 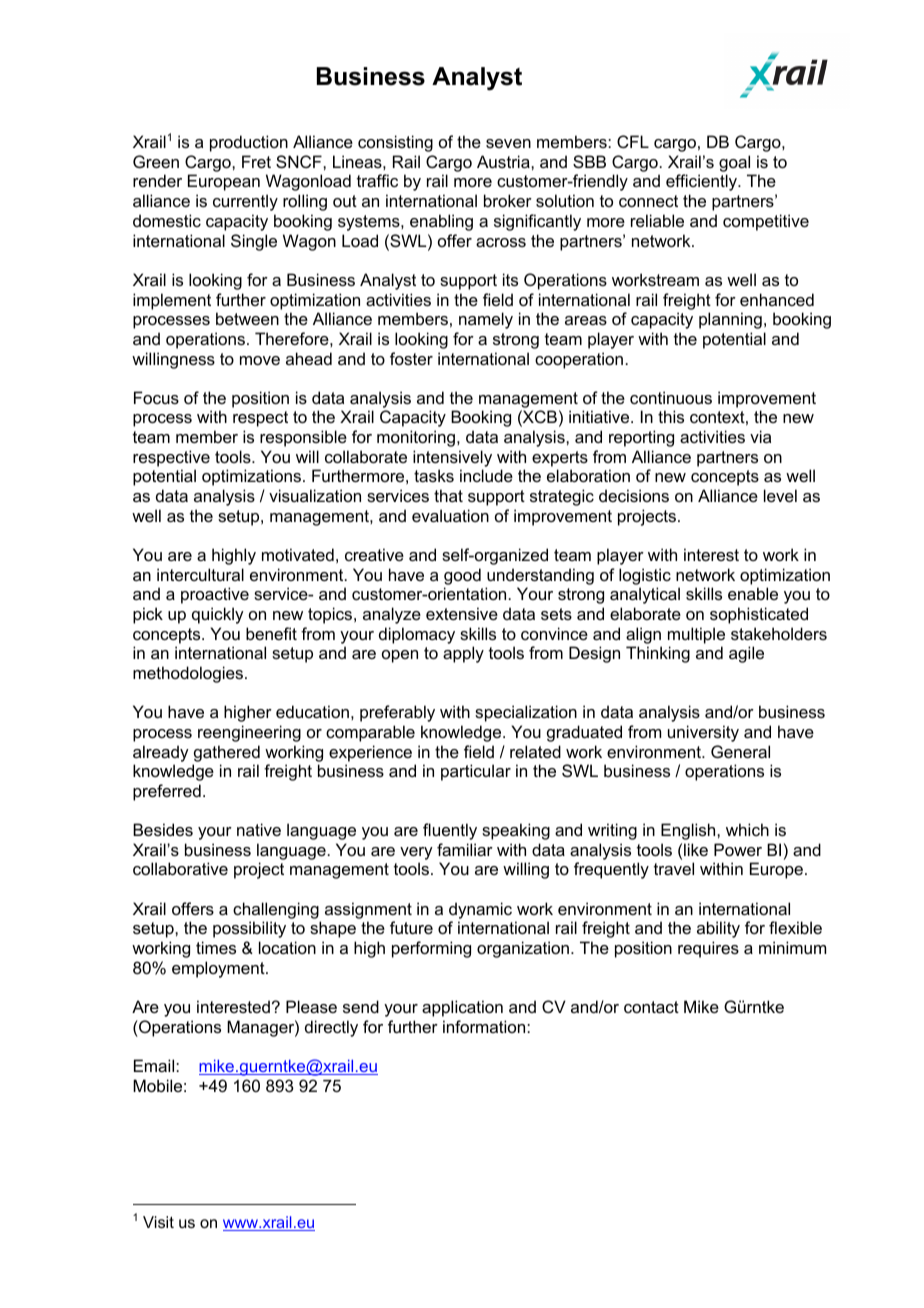 What do you see at coordinates (158, 1222) in the screenshot?
I see `Visit` at bounding box center [158, 1222].
